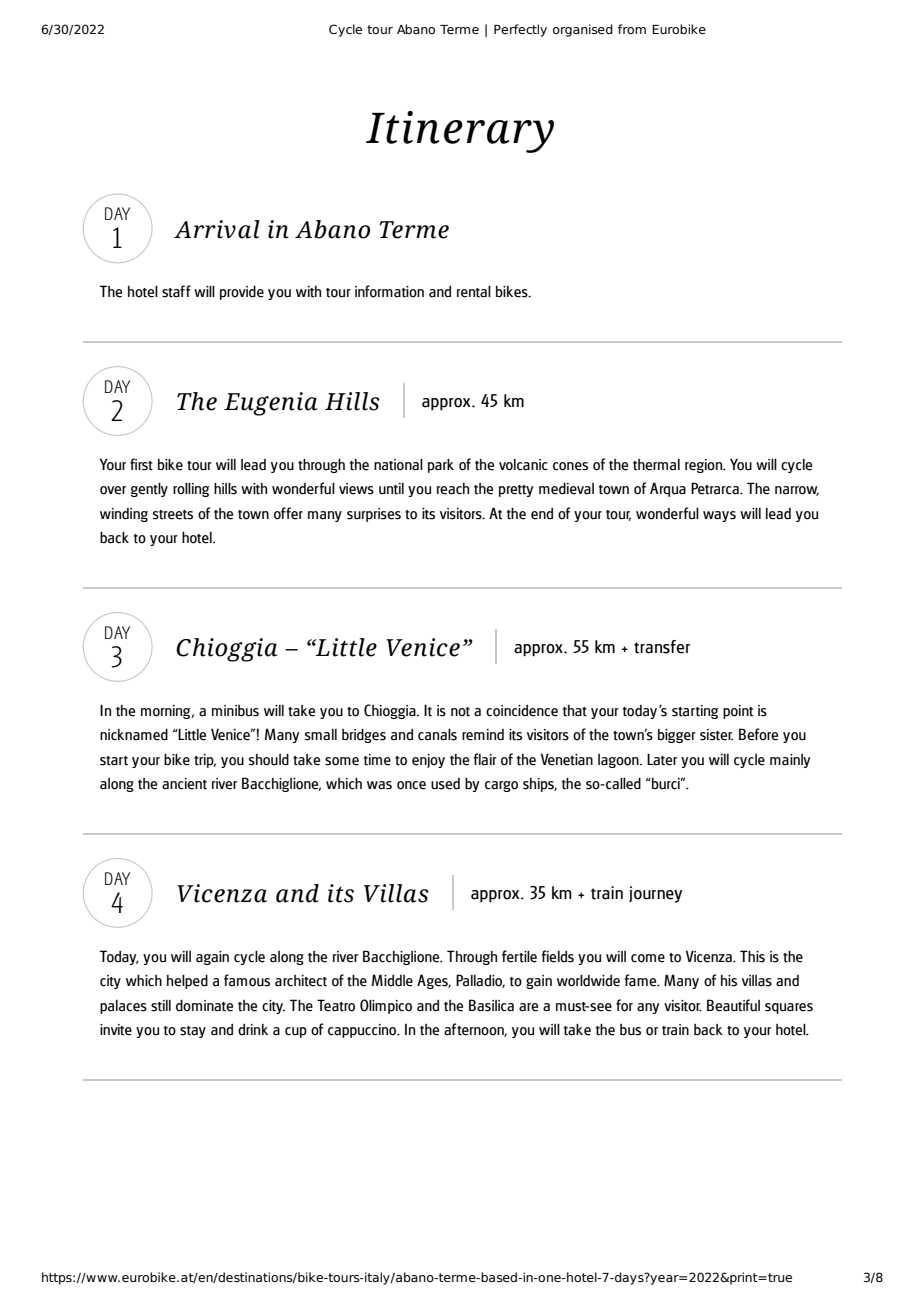 This image has width=924, height=1308. I want to click on dominate, so click(204, 1005).
